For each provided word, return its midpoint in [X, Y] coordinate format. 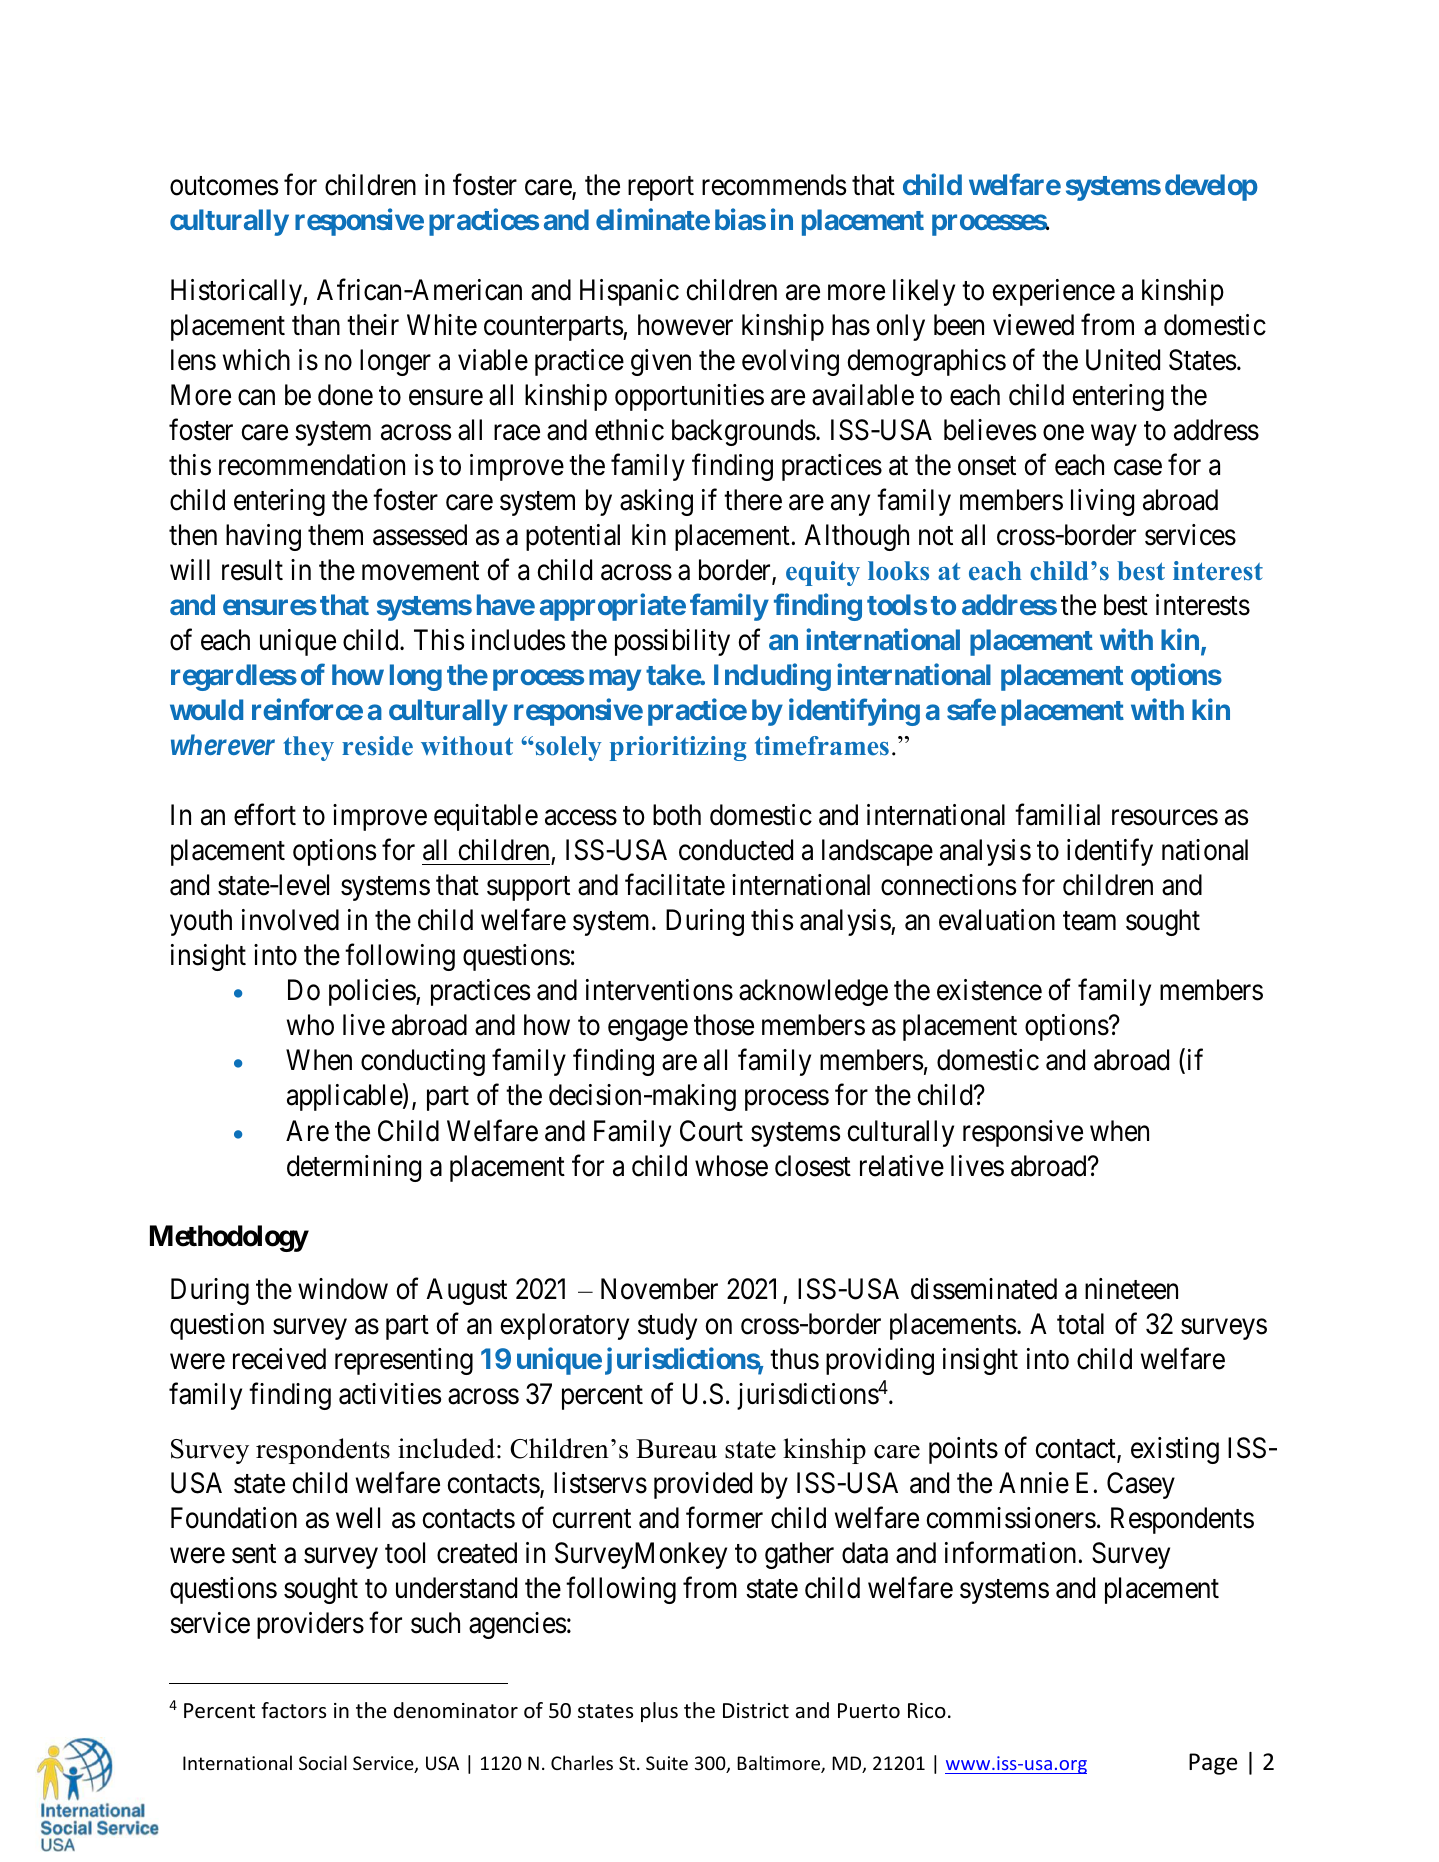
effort [265, 815]
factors [293, 1710]
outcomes [224, 186]
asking [656, 502]
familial [1057, 815]
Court [711, 1131]
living [1102, 502]
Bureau [676, 1449]
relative [902, 1166]
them [335, 535]
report [661, 189]
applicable [345, 1097]
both [677, 815]
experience [1053, 292]
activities [390, 1394]
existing [1175, 1450]
